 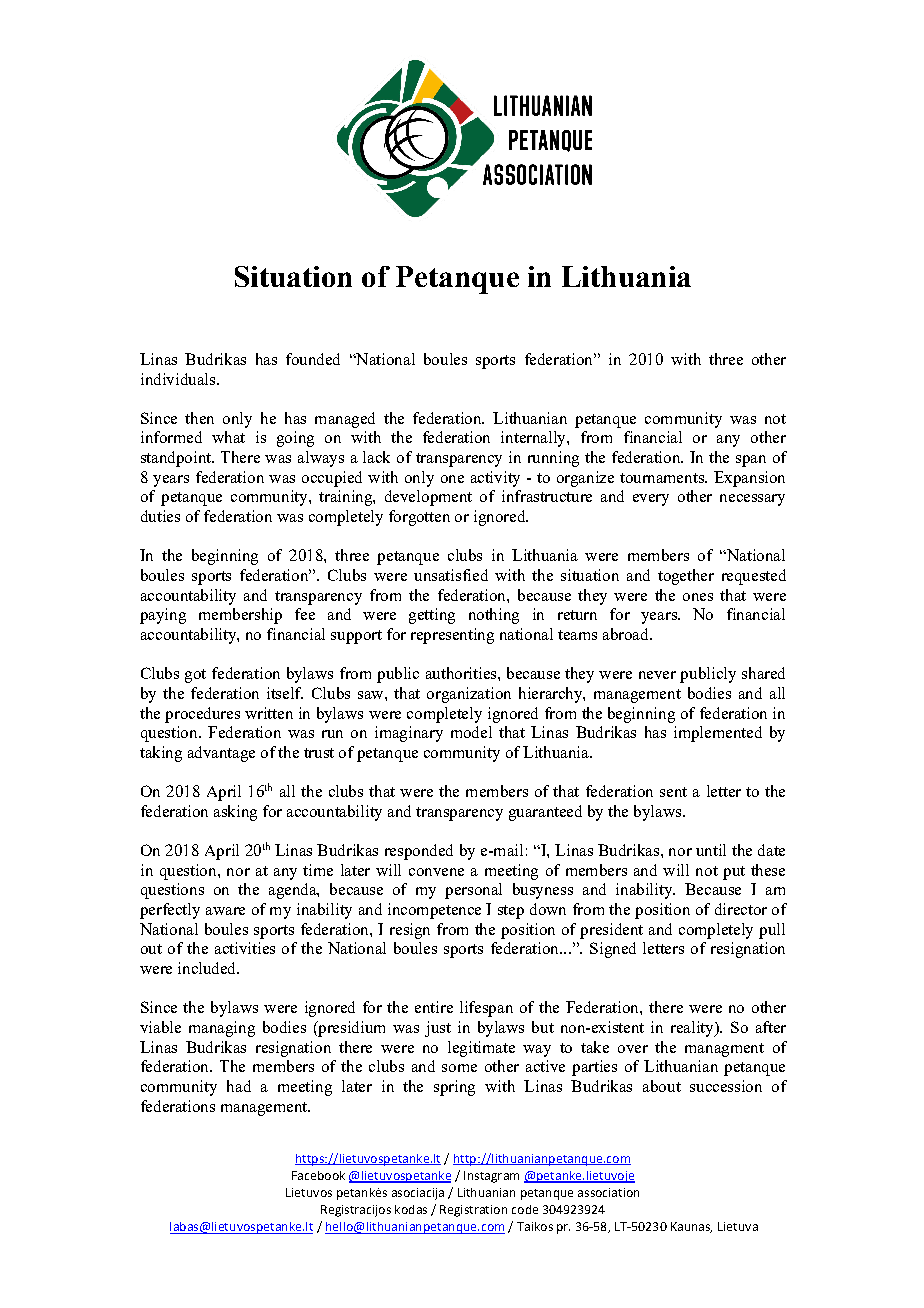 What do you see at coordinates (534, 439) in the screenshot?
I see `internally` at bounding box center [534, 439].
